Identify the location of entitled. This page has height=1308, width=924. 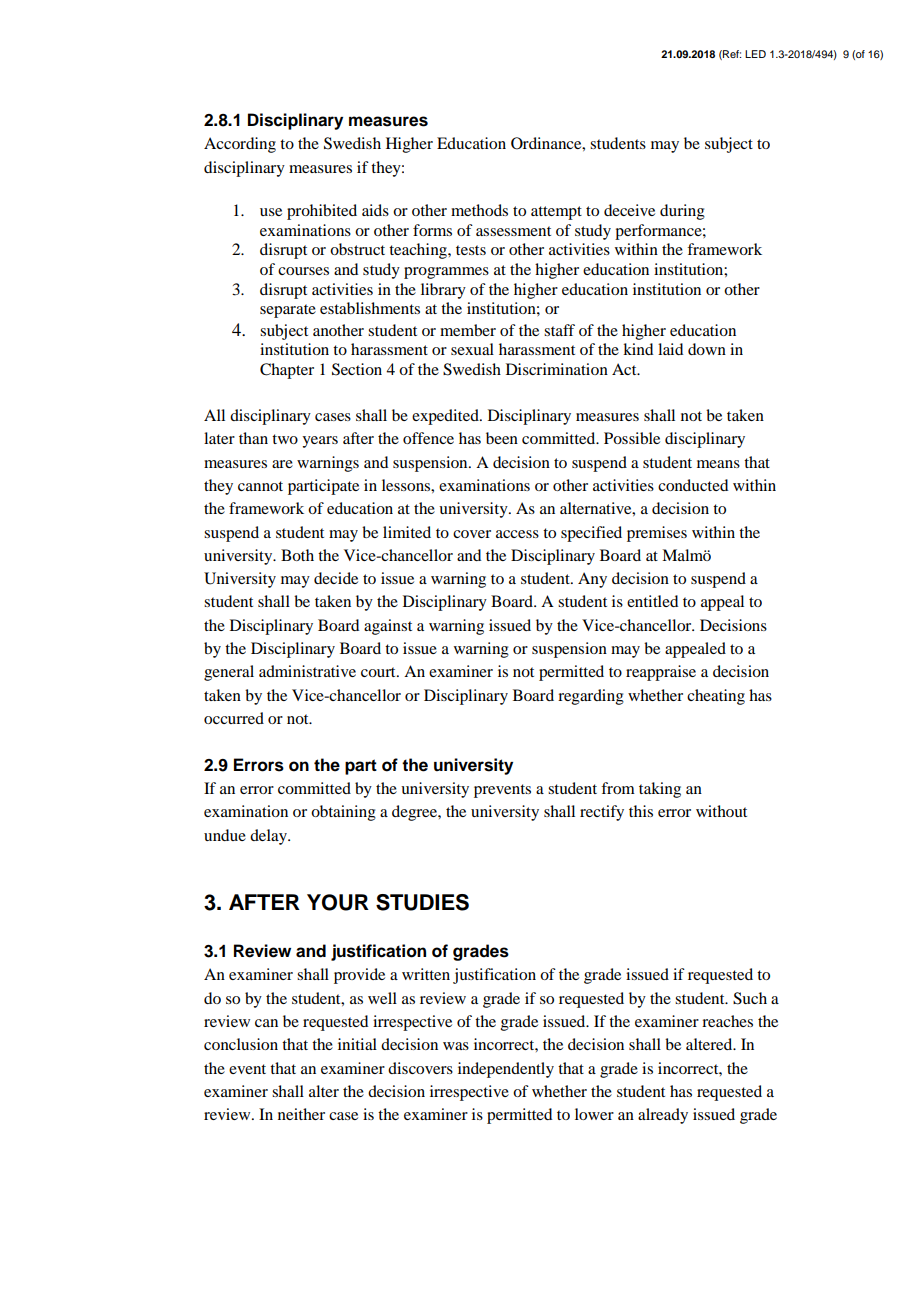
(652, 601).
